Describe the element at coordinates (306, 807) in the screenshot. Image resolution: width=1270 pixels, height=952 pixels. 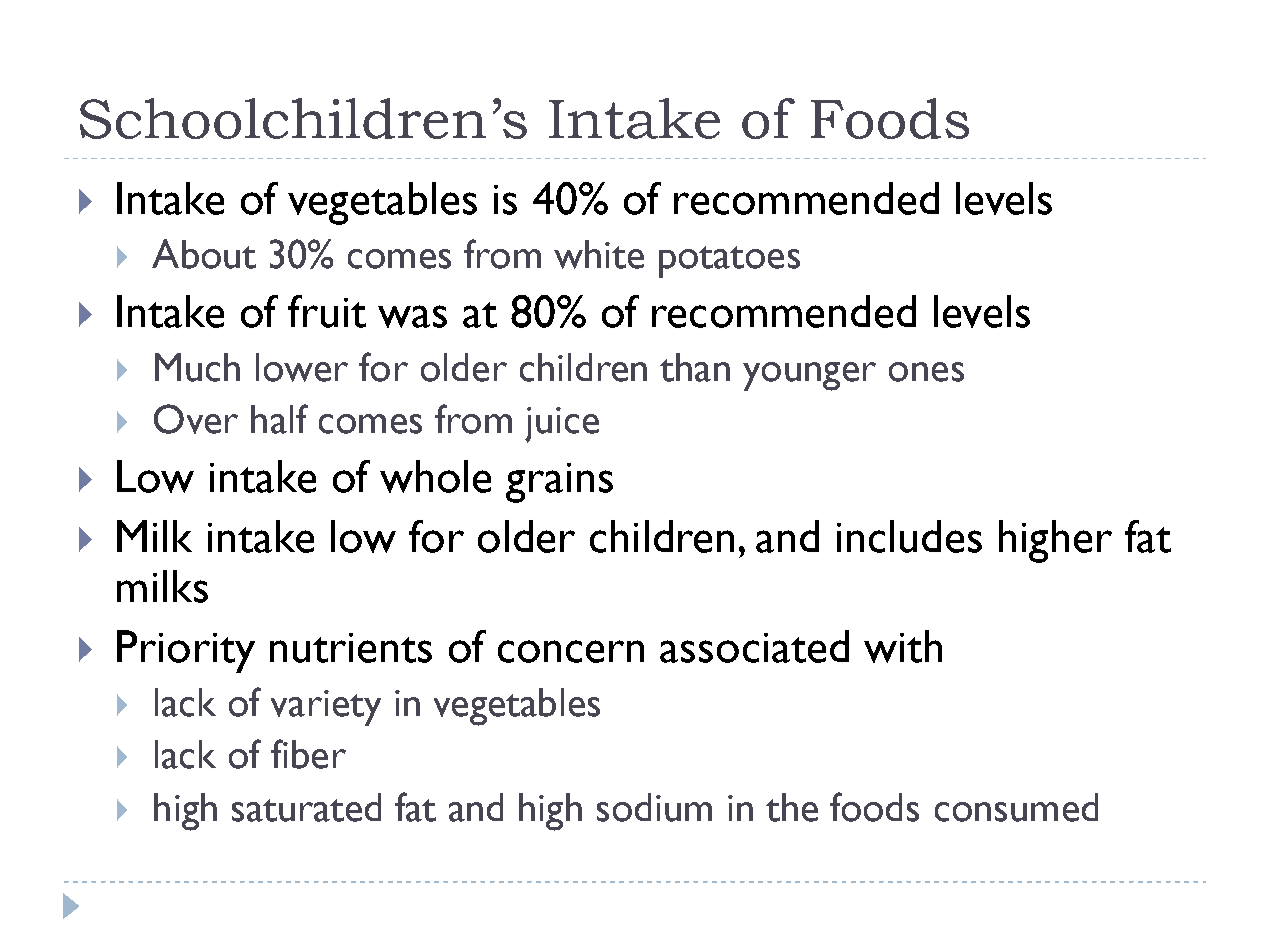
I see `saturated` at that location.
